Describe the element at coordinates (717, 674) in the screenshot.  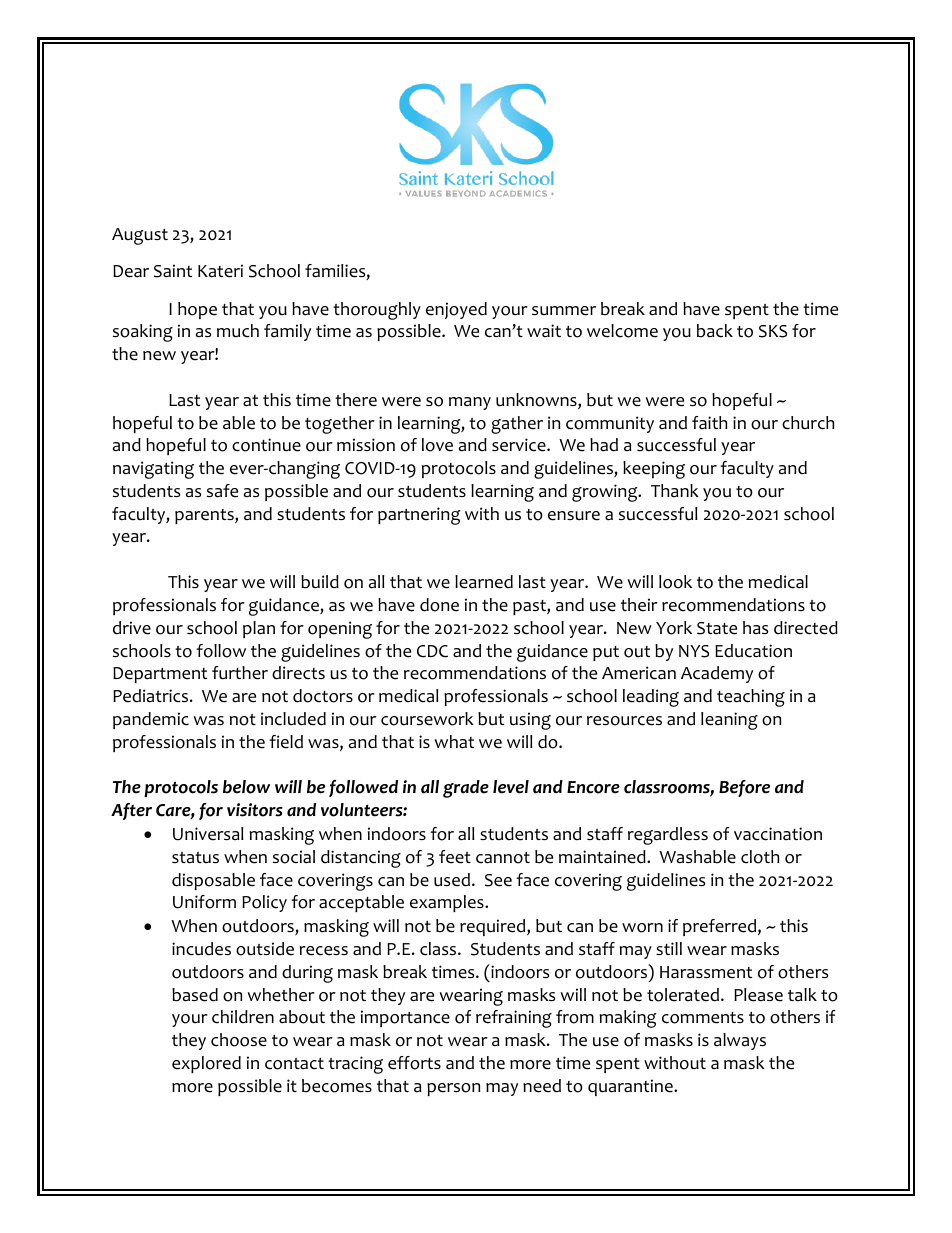
I see `Academy` at that location.
